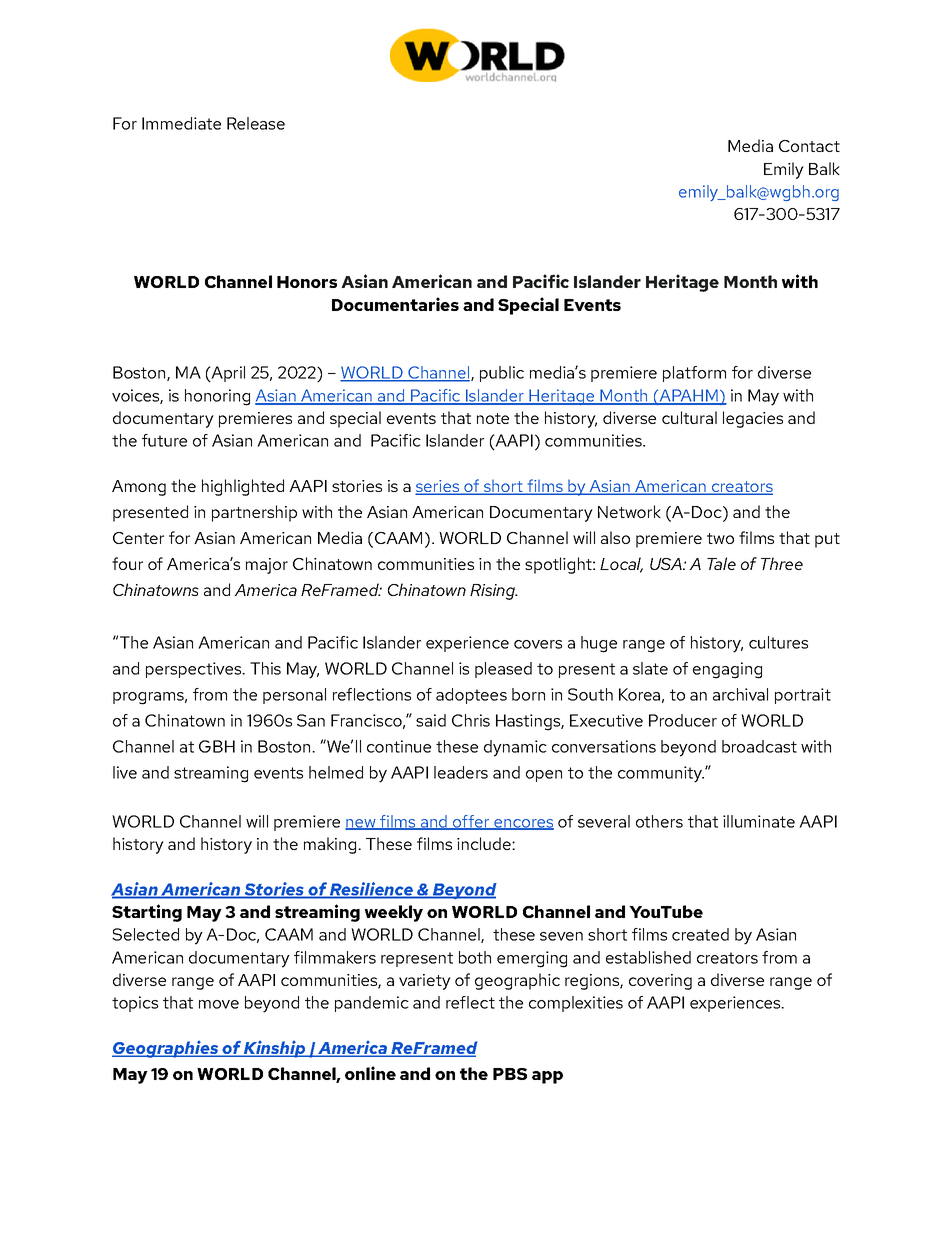  I want to click on PBS, so click(510, 1074).
